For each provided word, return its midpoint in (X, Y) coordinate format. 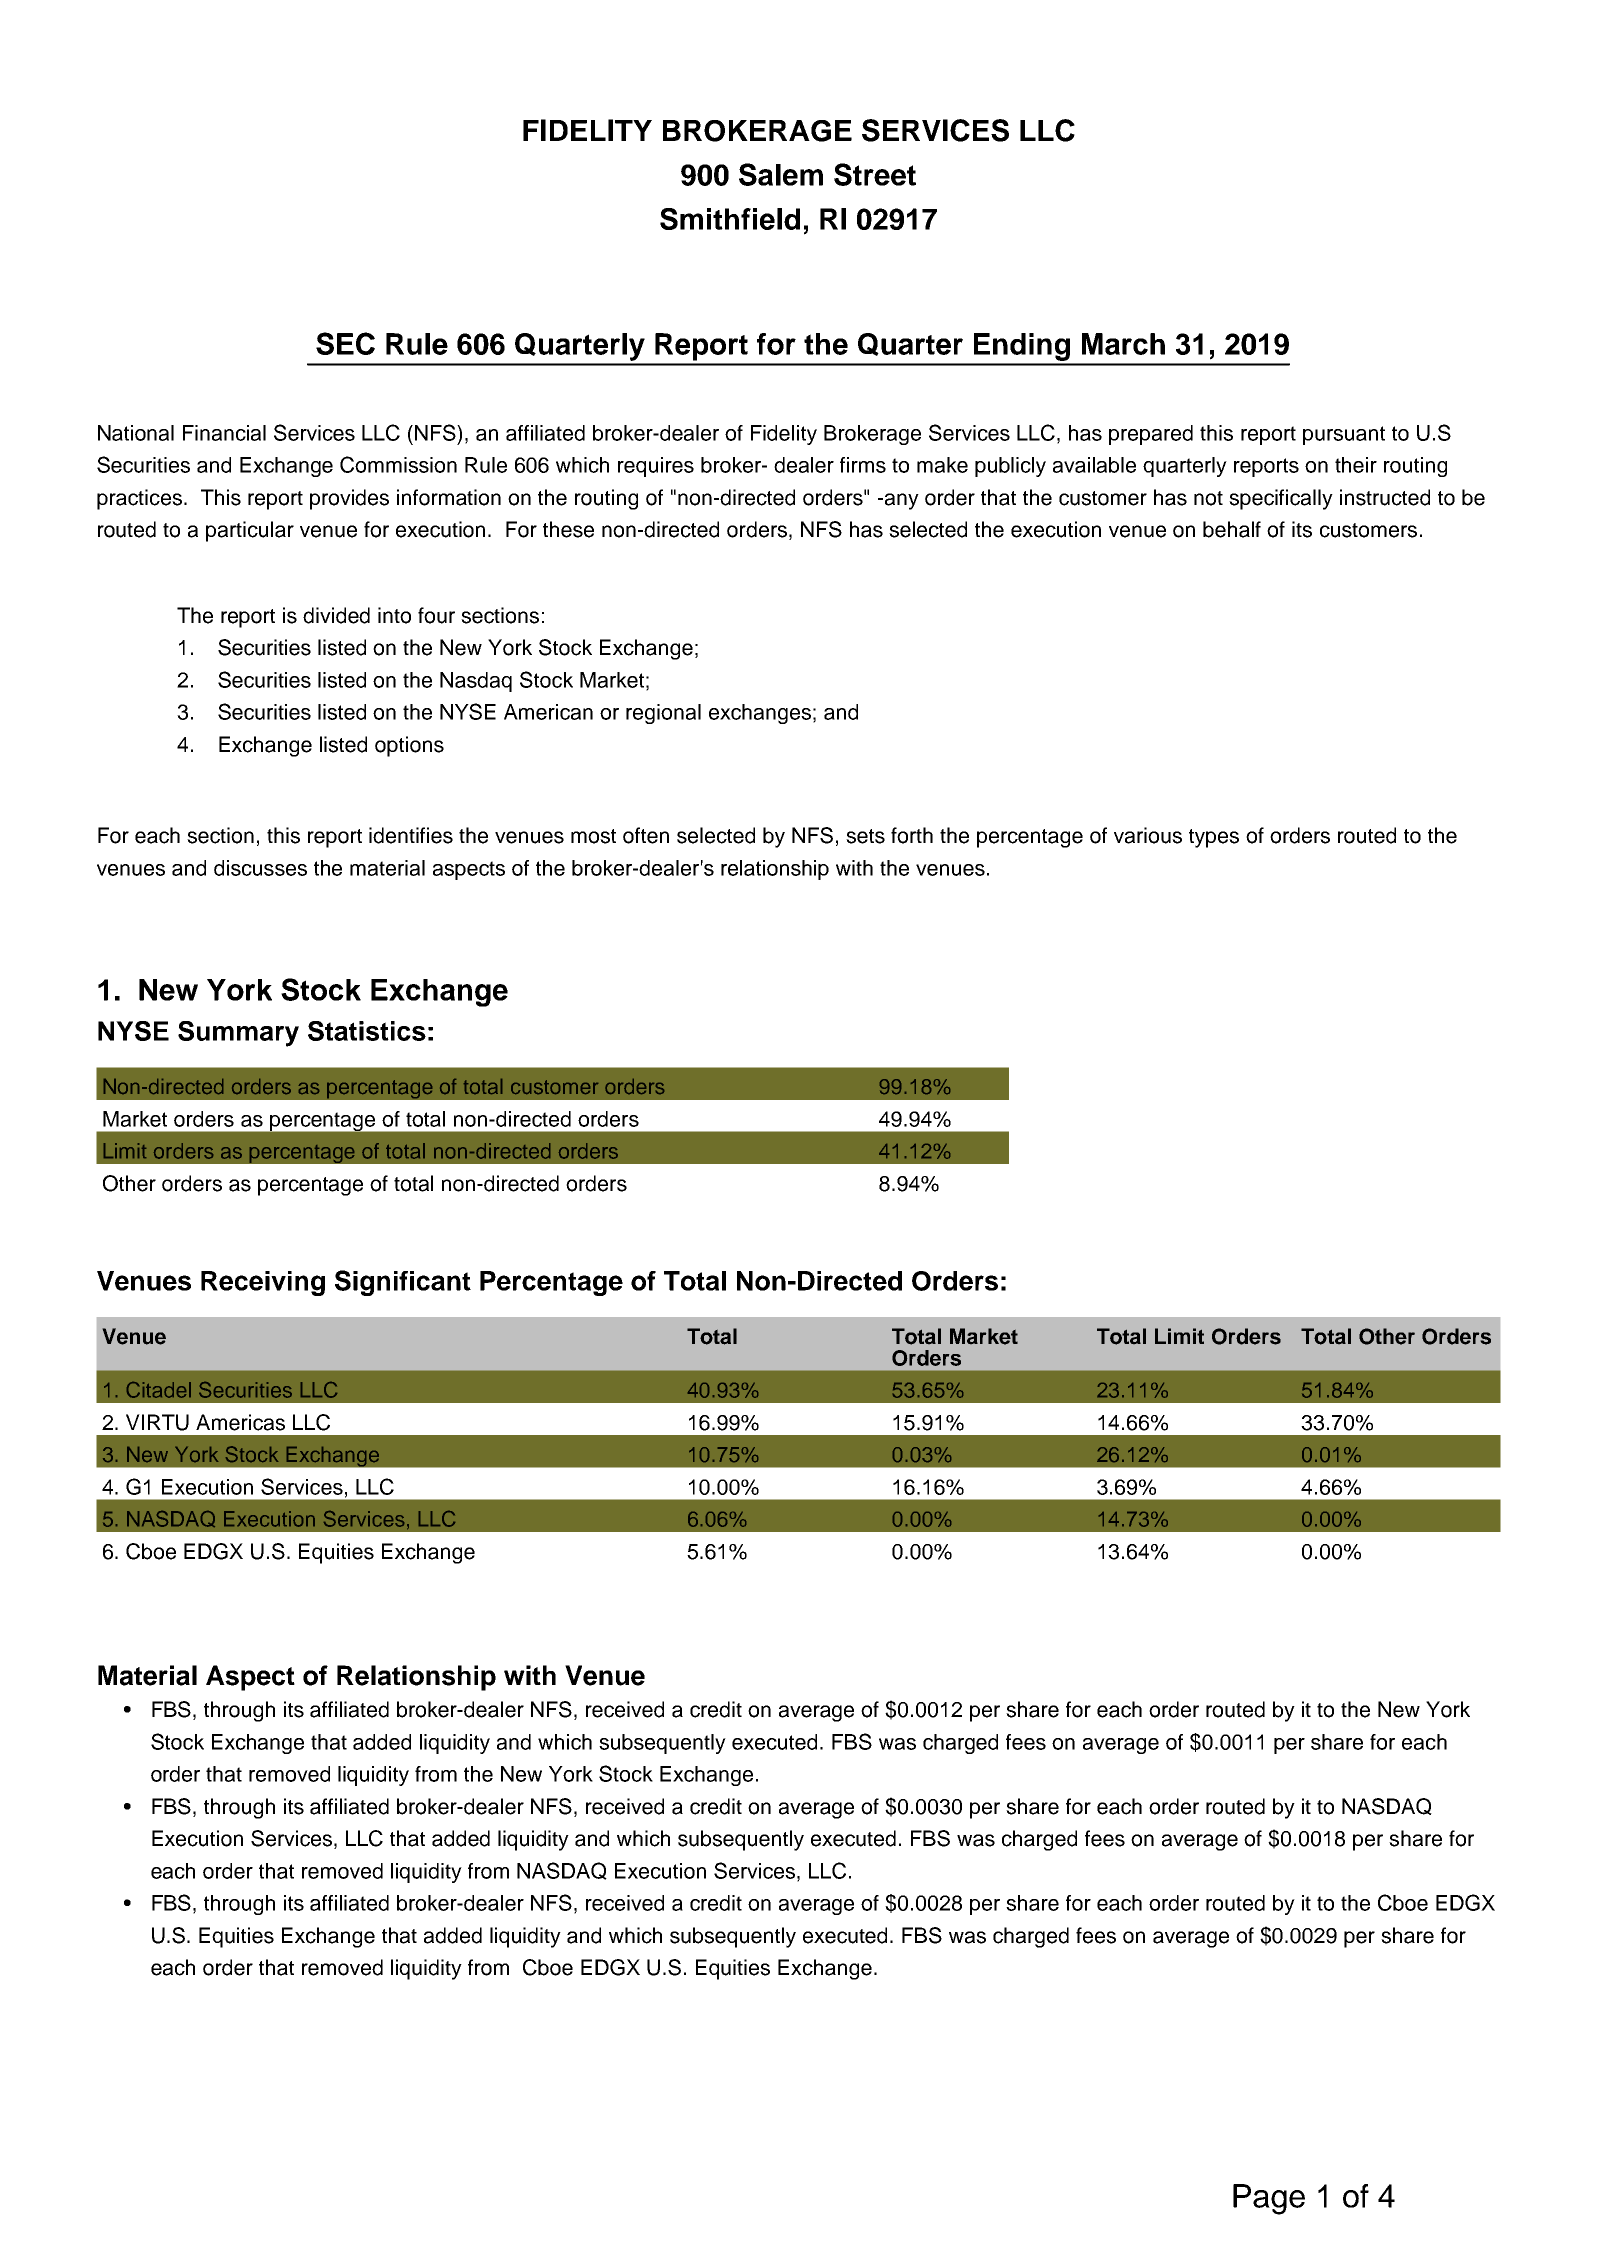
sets (865, 836)
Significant (403, 1283)
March (1123, 344)
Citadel (159, 1390)
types (1214, 838)
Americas (240, 1422)
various (1148, 835)
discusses (260, 868)
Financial (224, 433)
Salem (781, 174)
